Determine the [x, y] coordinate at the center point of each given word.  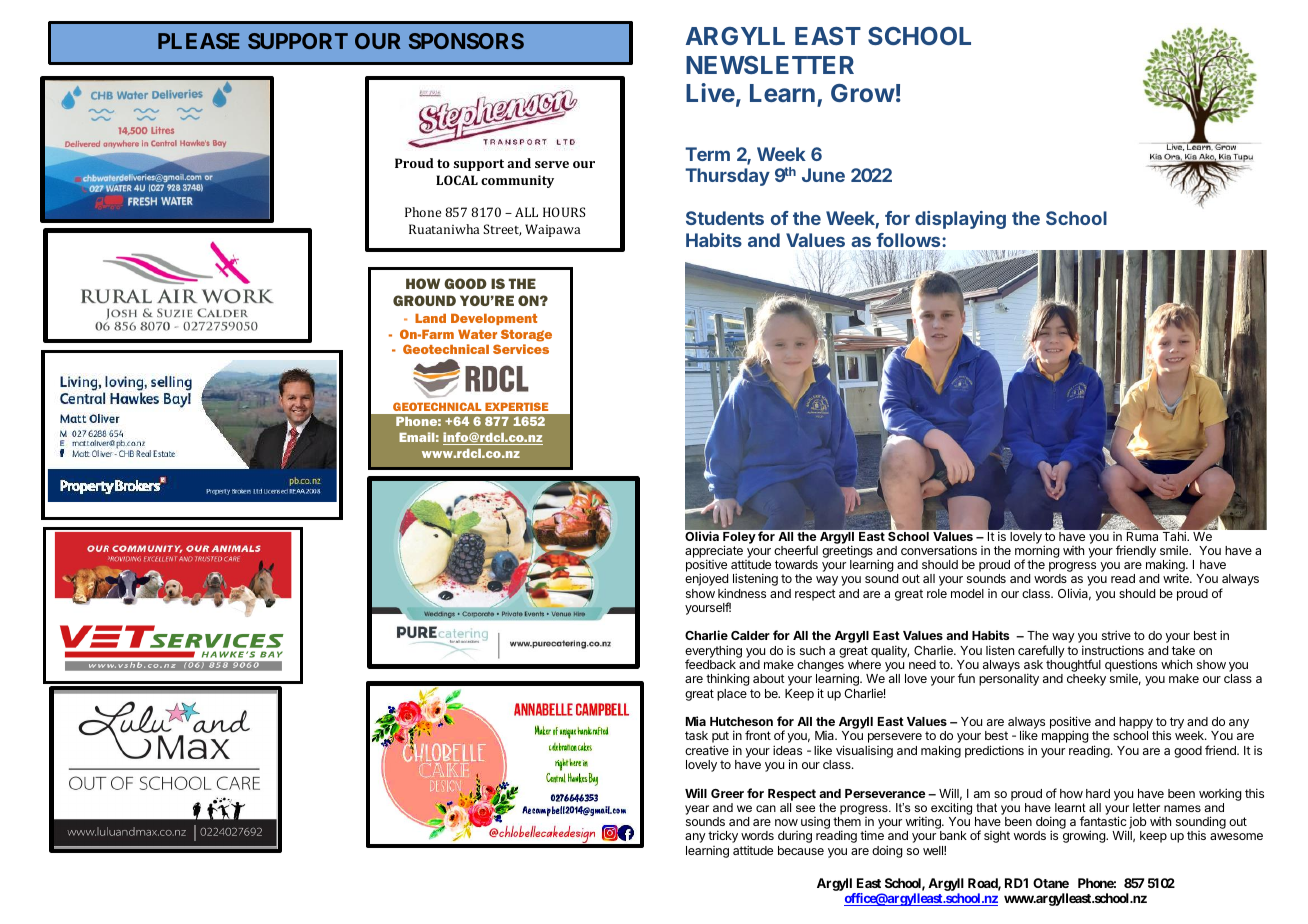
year [697, 810]
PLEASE [199, 41]
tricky [723, 836]
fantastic [1103, 821]
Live [710, 92]
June [823, 175]
